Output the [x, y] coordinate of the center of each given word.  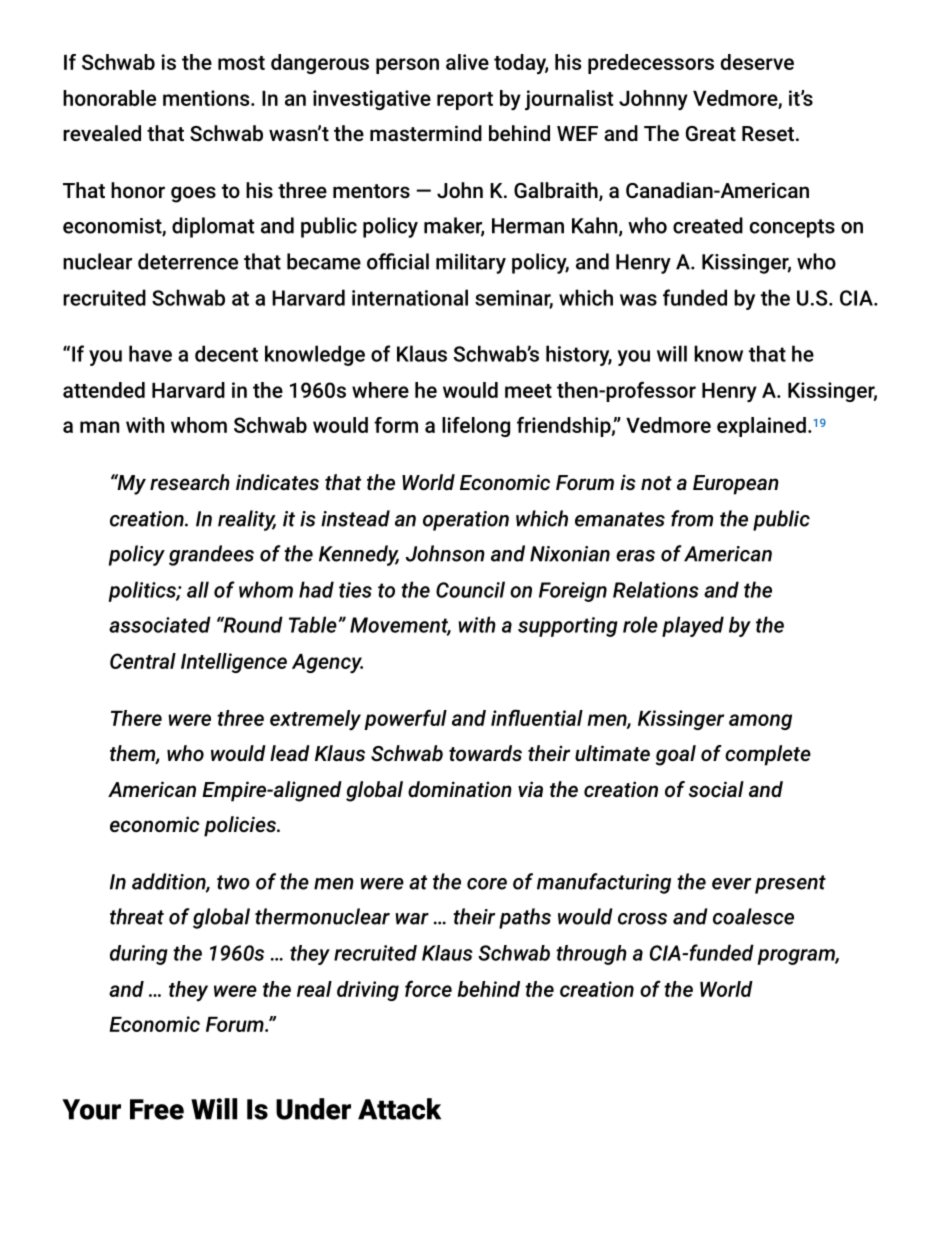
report [465, 101]
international [410, 297]
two [233, 882]
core [487, 884]
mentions [207, 98]
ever [731, 884]
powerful [405, 719]
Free [157, 1109]
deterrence [188, 261]
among [760, 722]
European [736, 485]
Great [711, 133]
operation [466, 521]
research [190, 482]
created [708, 225]
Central [143, 661]
